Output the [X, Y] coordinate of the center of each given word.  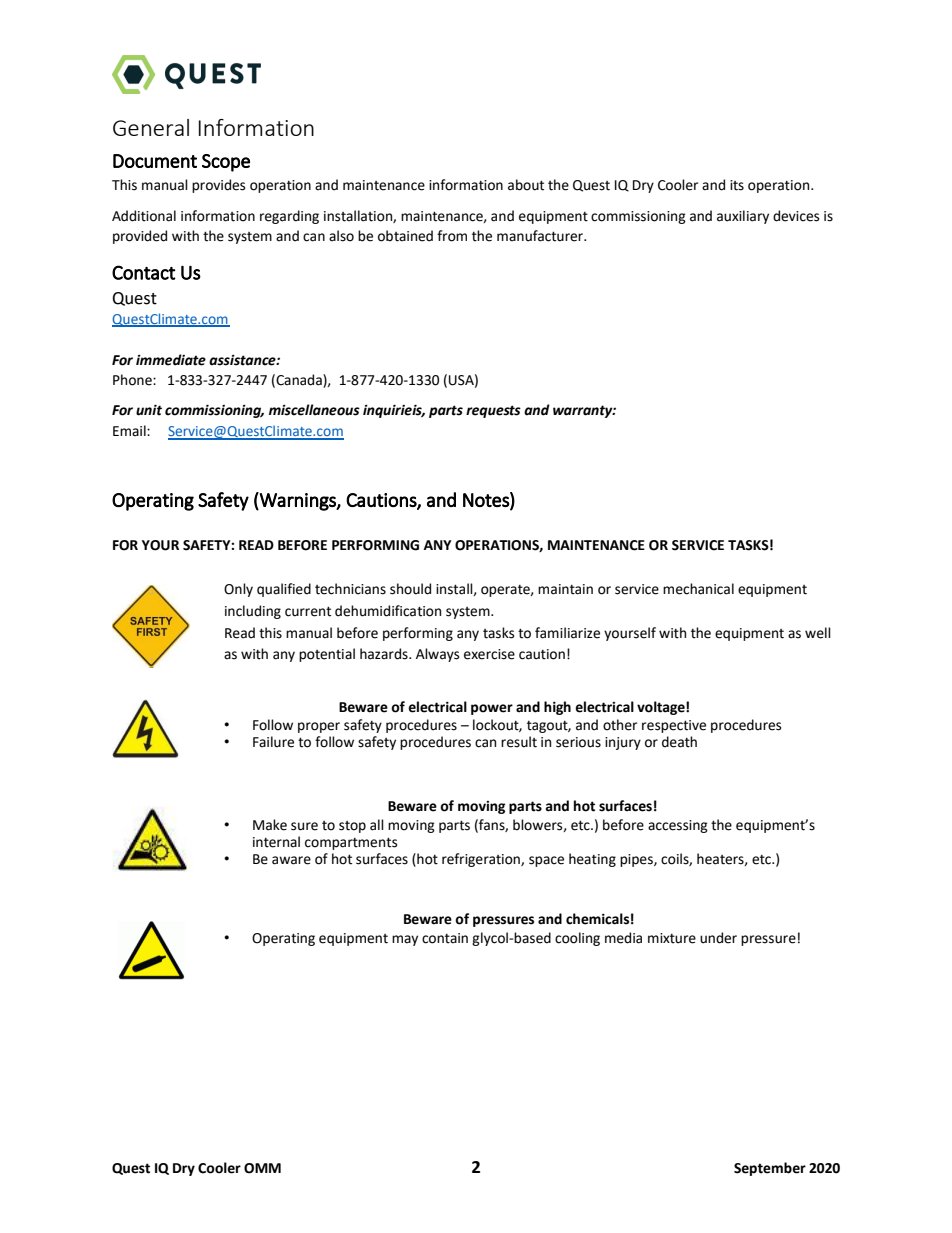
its [737, 185]
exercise [489, 654]
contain [445, 938]
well [818, 633]
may [405, 940]
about [526, 185]
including [253, 612]
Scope [226, 163]
